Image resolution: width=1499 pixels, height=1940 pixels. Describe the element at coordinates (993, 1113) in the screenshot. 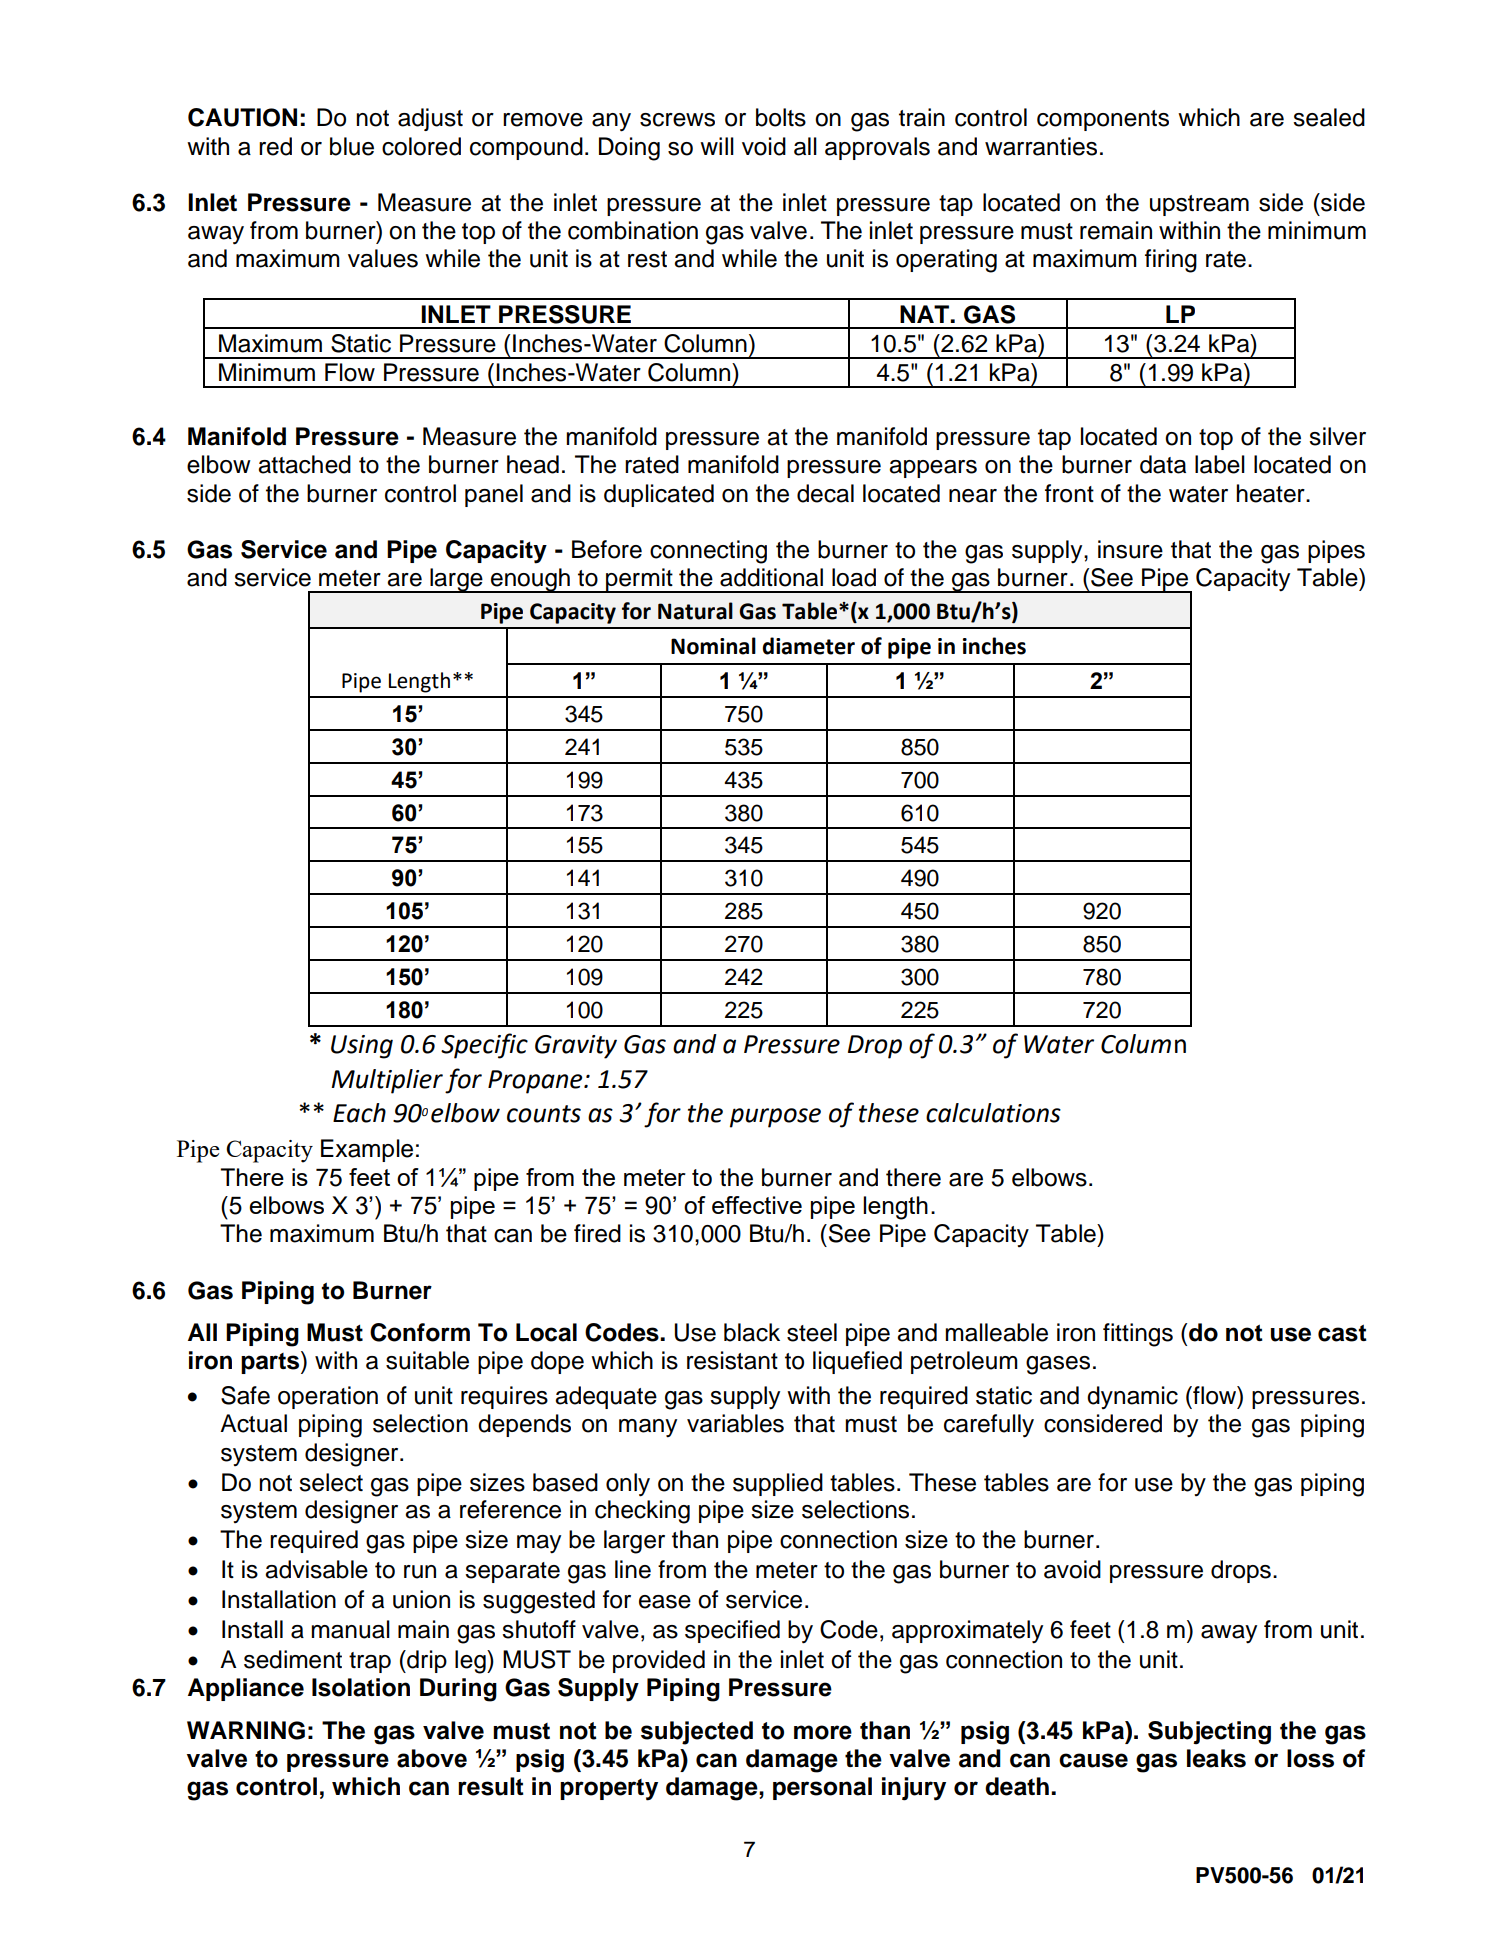

I see `calculations` at that location.
